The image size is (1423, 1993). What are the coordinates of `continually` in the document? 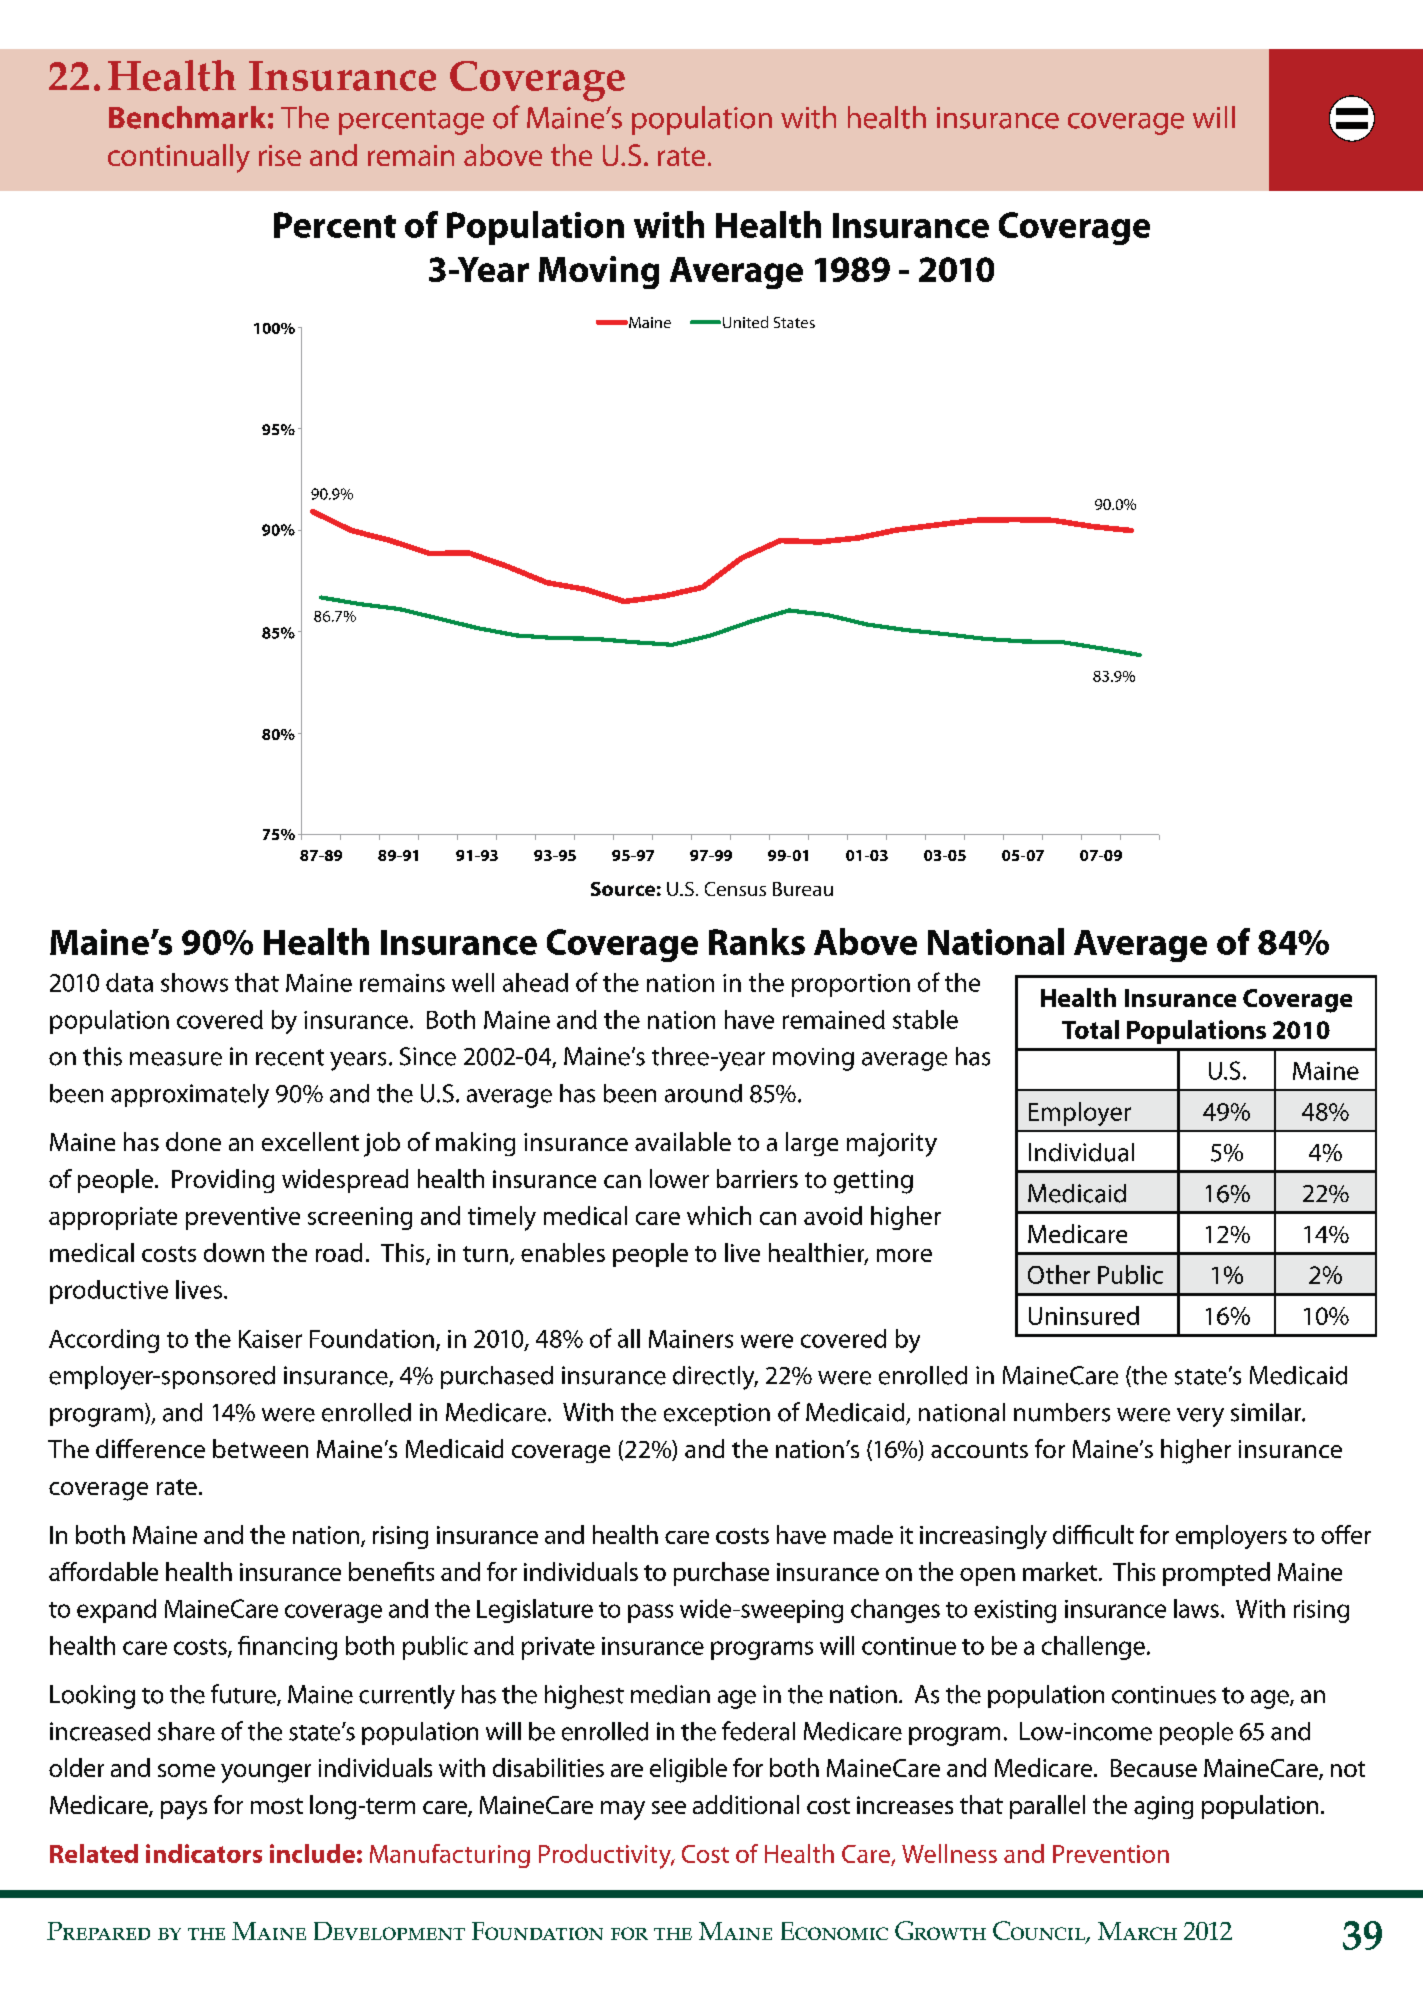 It's located at (179, 158).
